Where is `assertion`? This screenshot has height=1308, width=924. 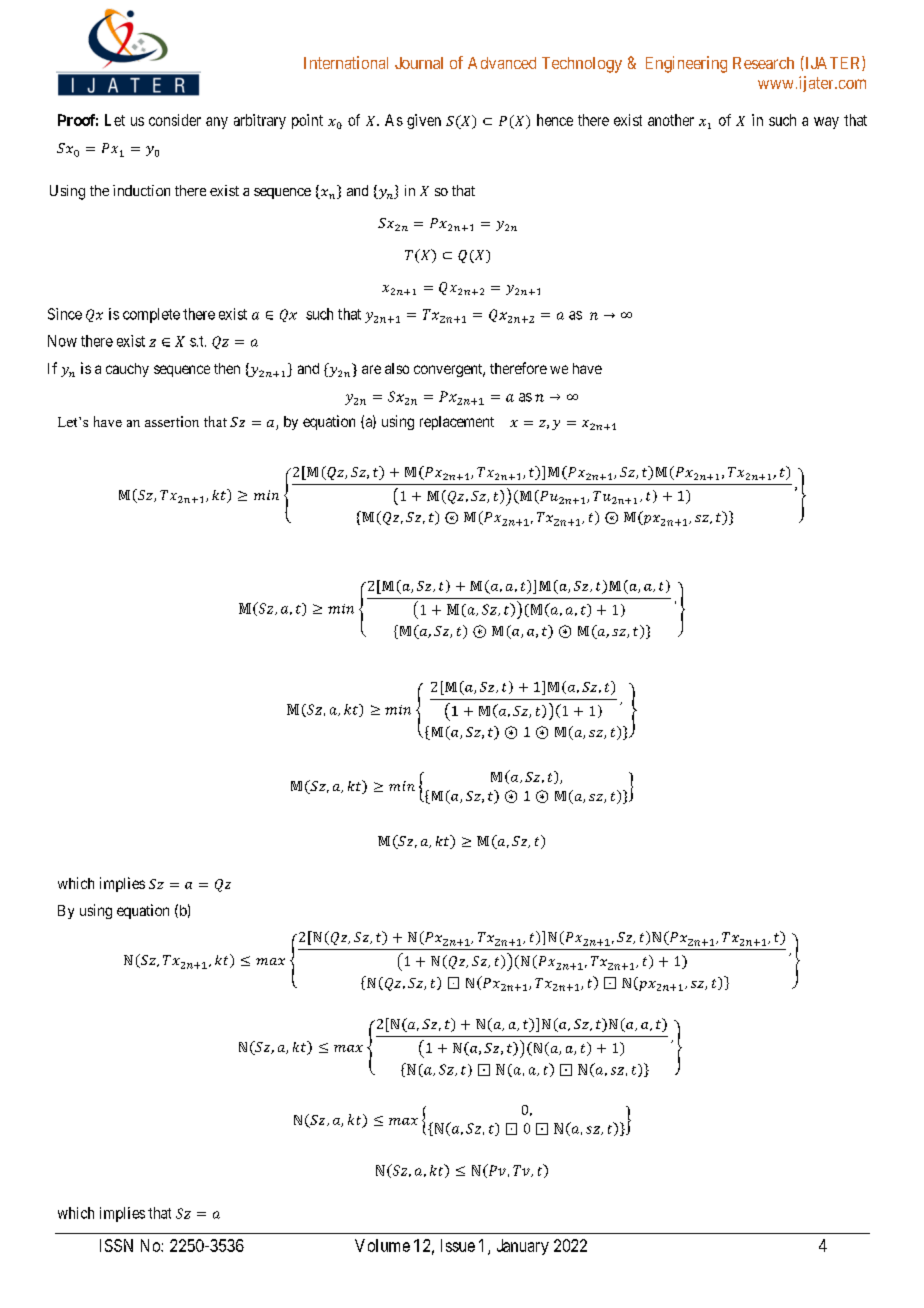 assertion is located at coordinates (172, 421).
